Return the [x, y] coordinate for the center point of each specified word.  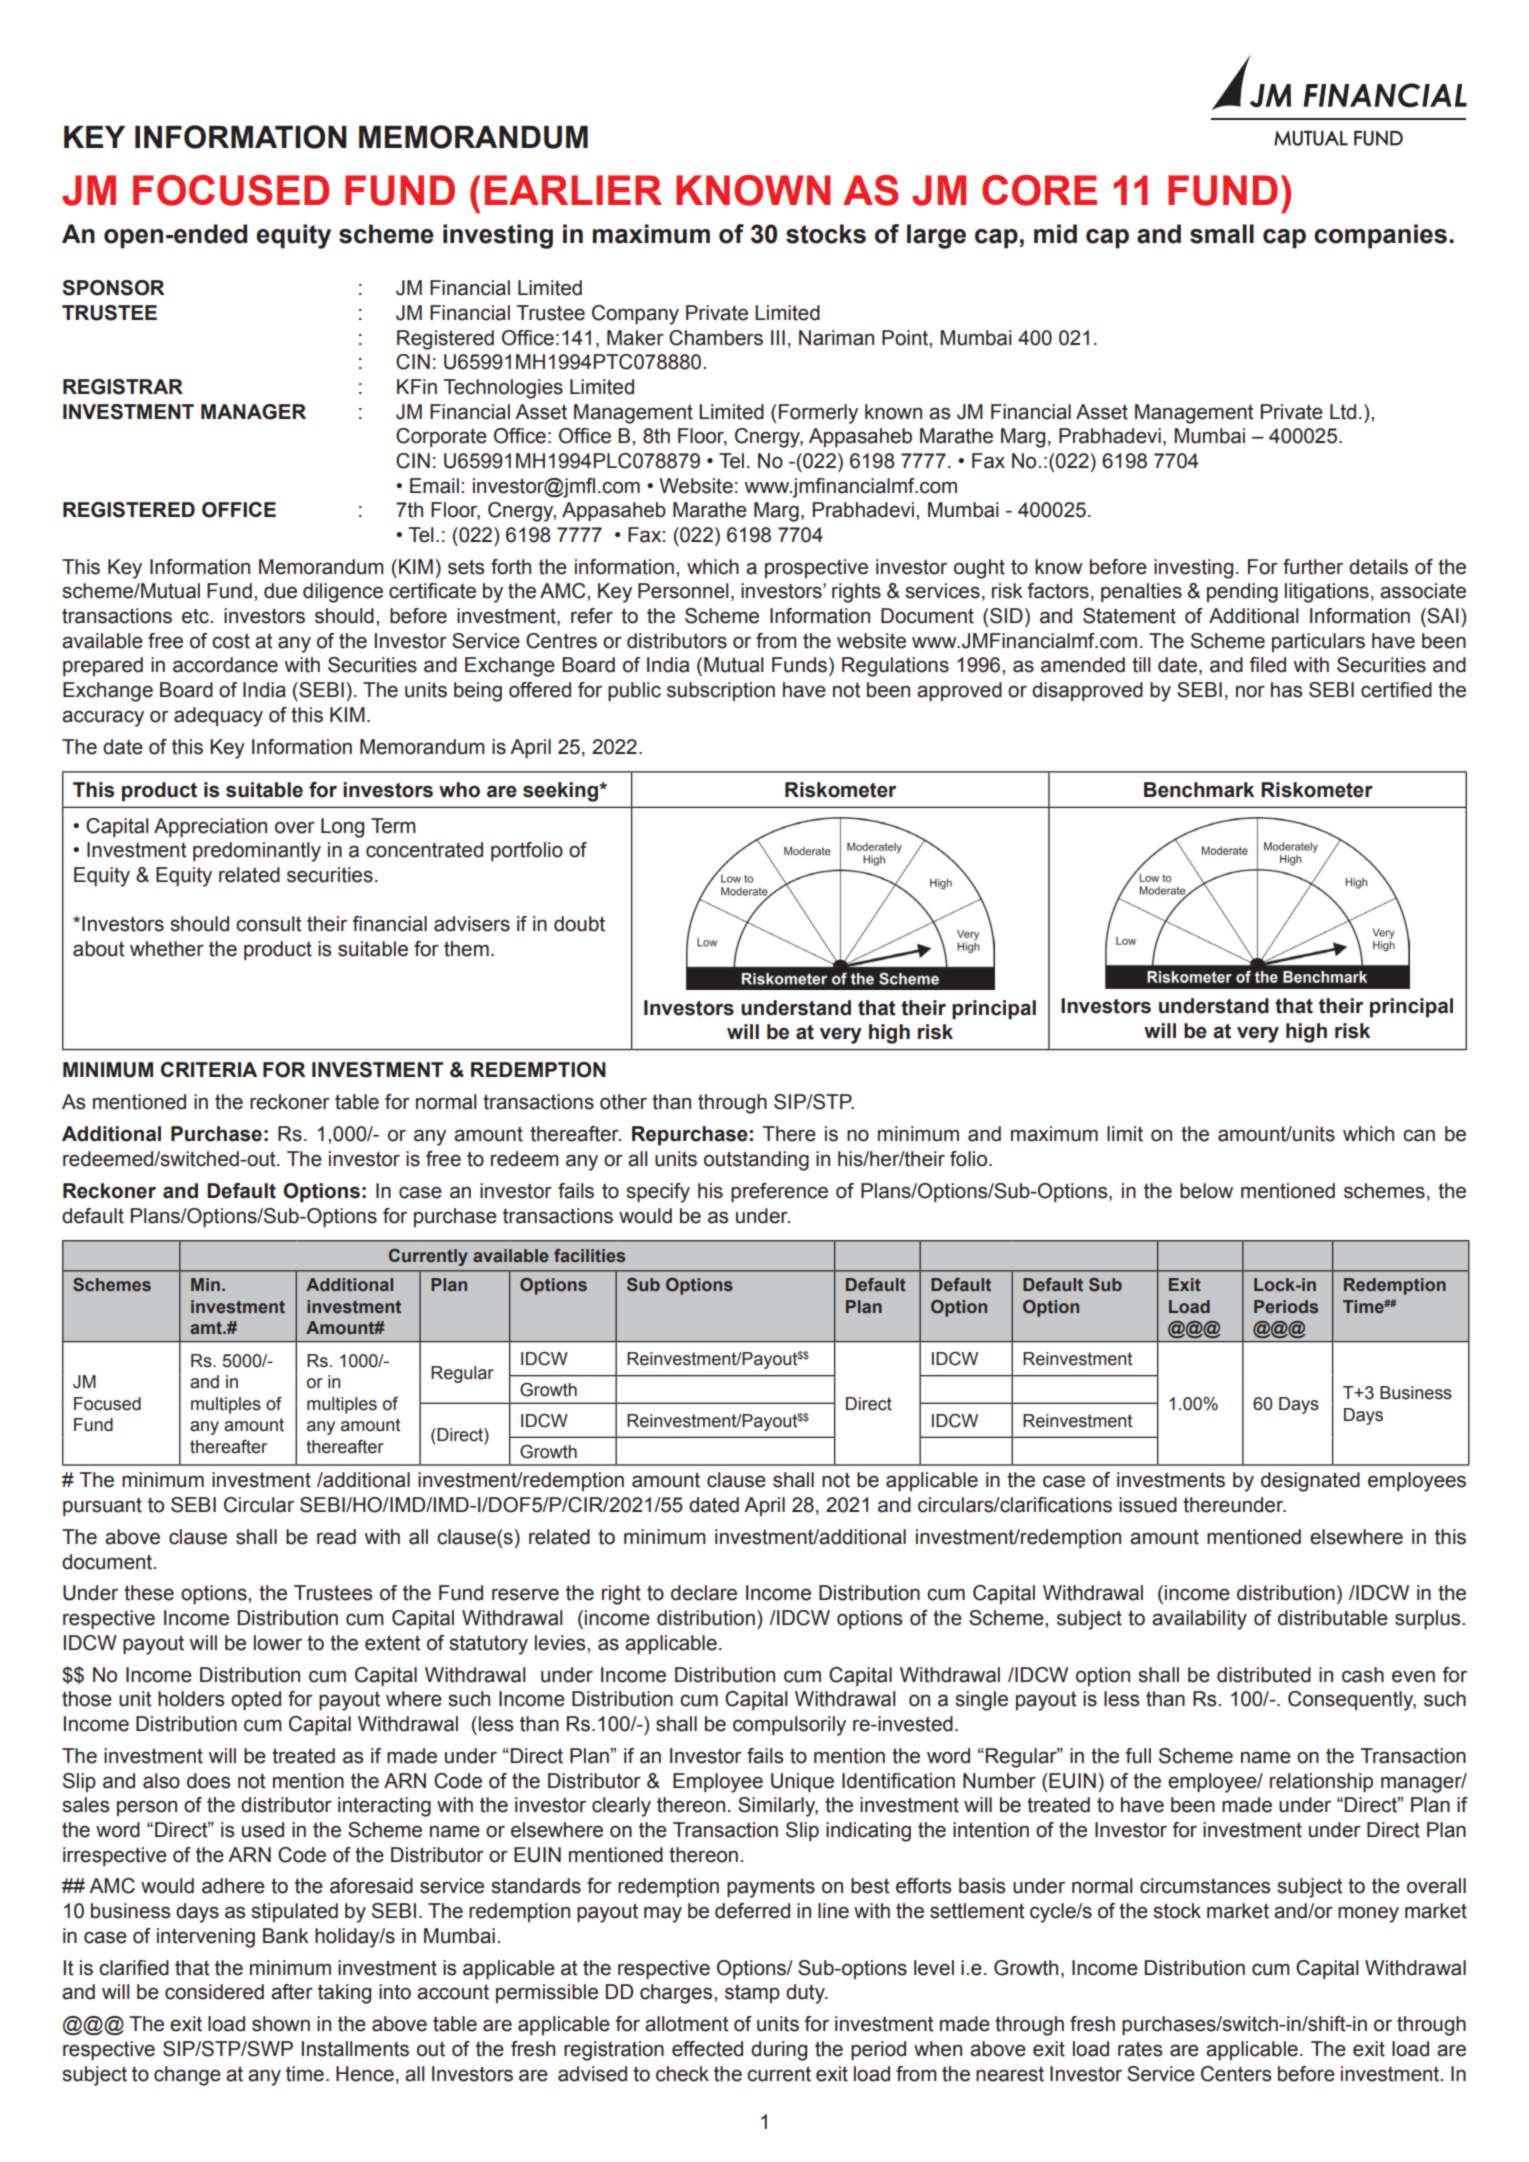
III [778, 337]
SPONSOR [113, 288]
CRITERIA [209, 1069]
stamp [752, 1993]
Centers [1236, 2074]
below [1206, 1191]
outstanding [756, 1161]
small [1222, 234]
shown [281, 2024]
